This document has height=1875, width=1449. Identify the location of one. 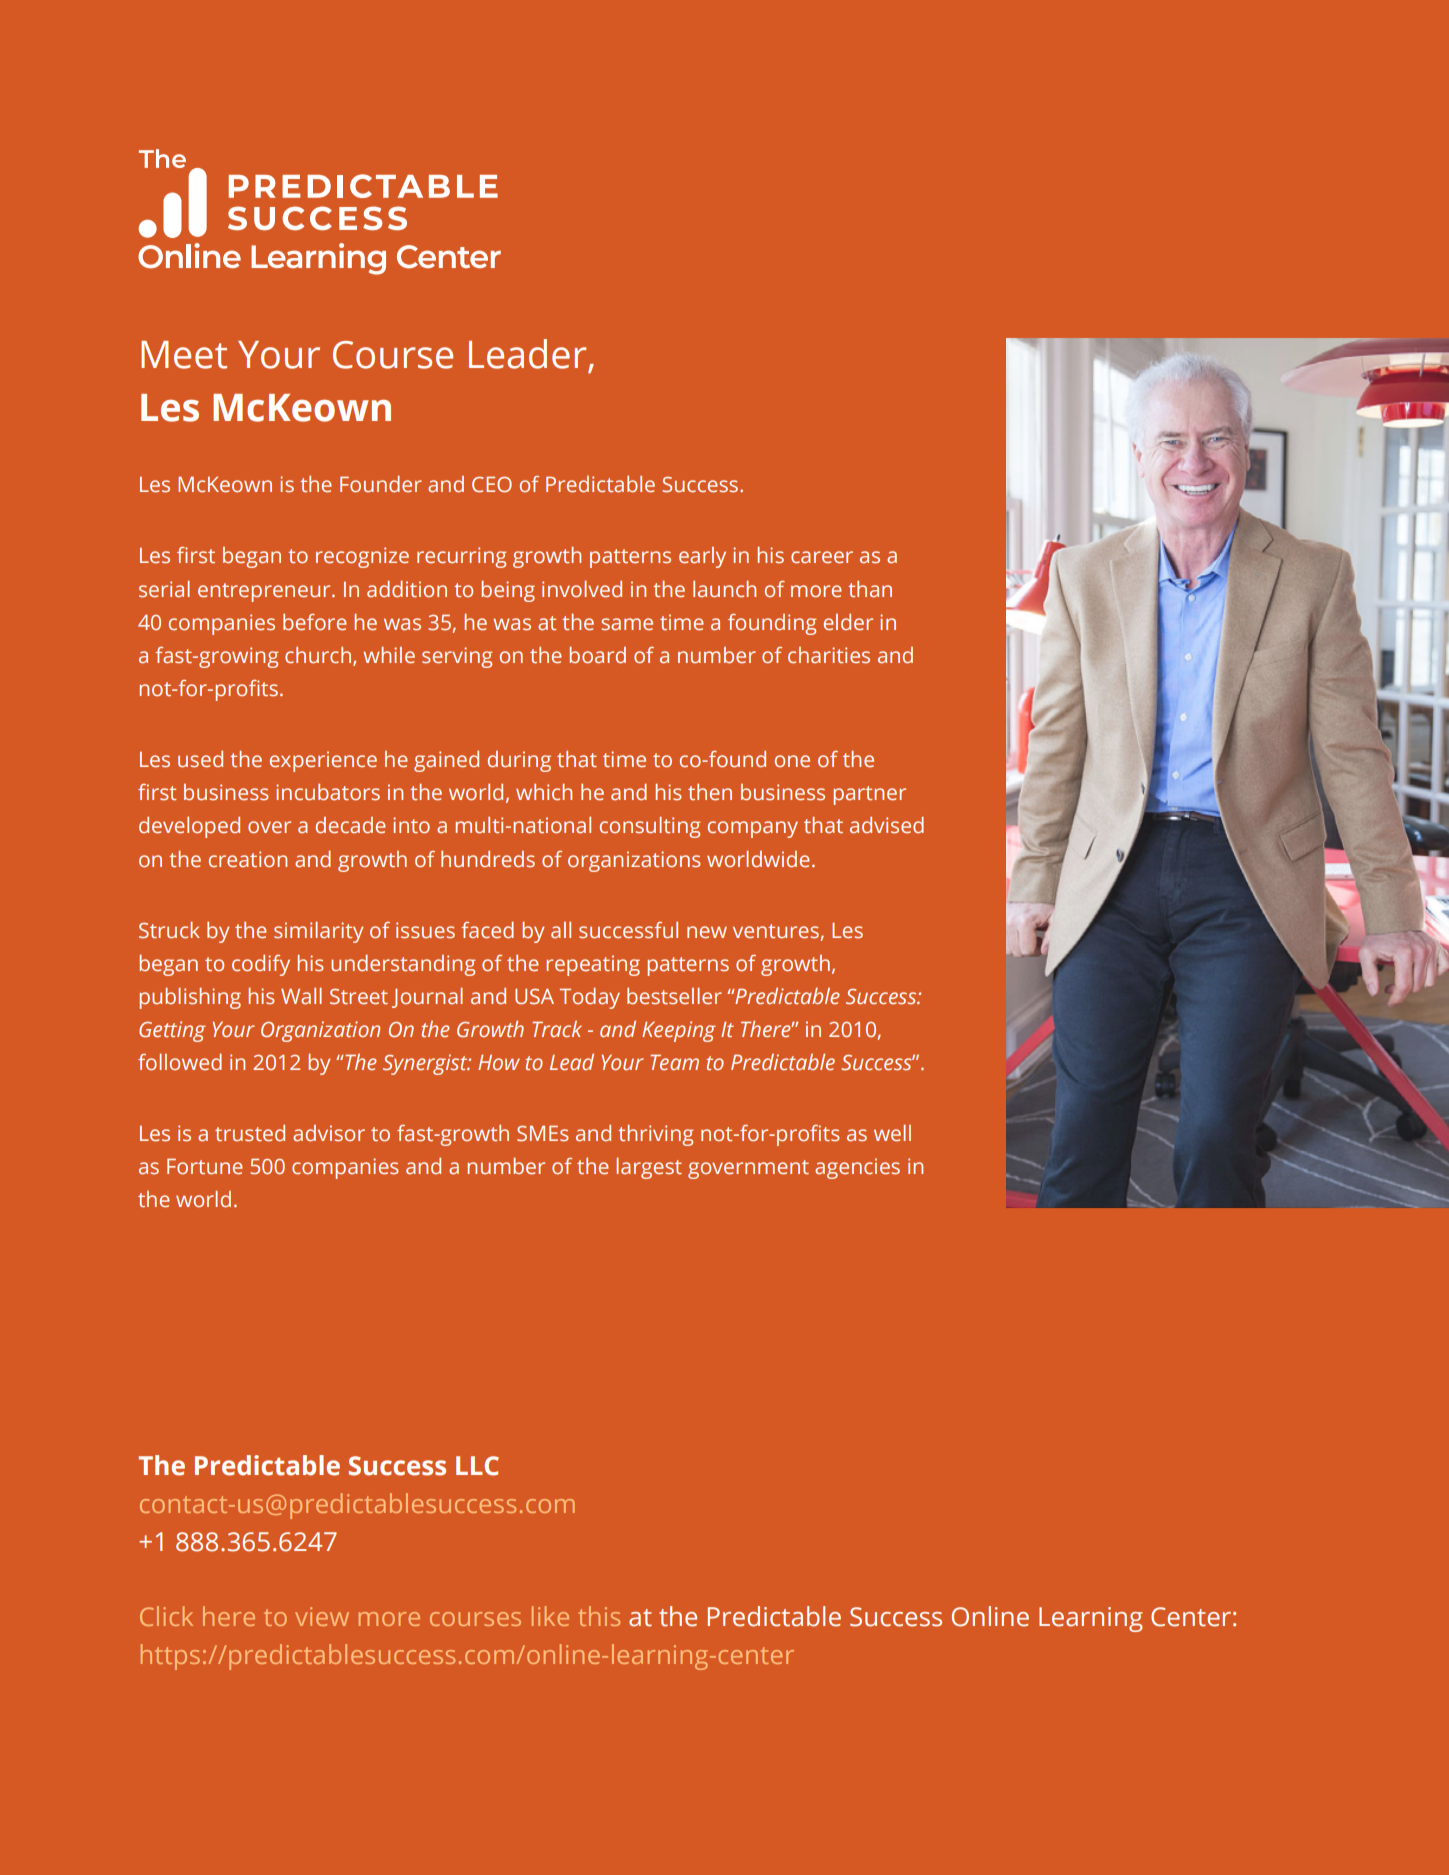
(792, 761).
